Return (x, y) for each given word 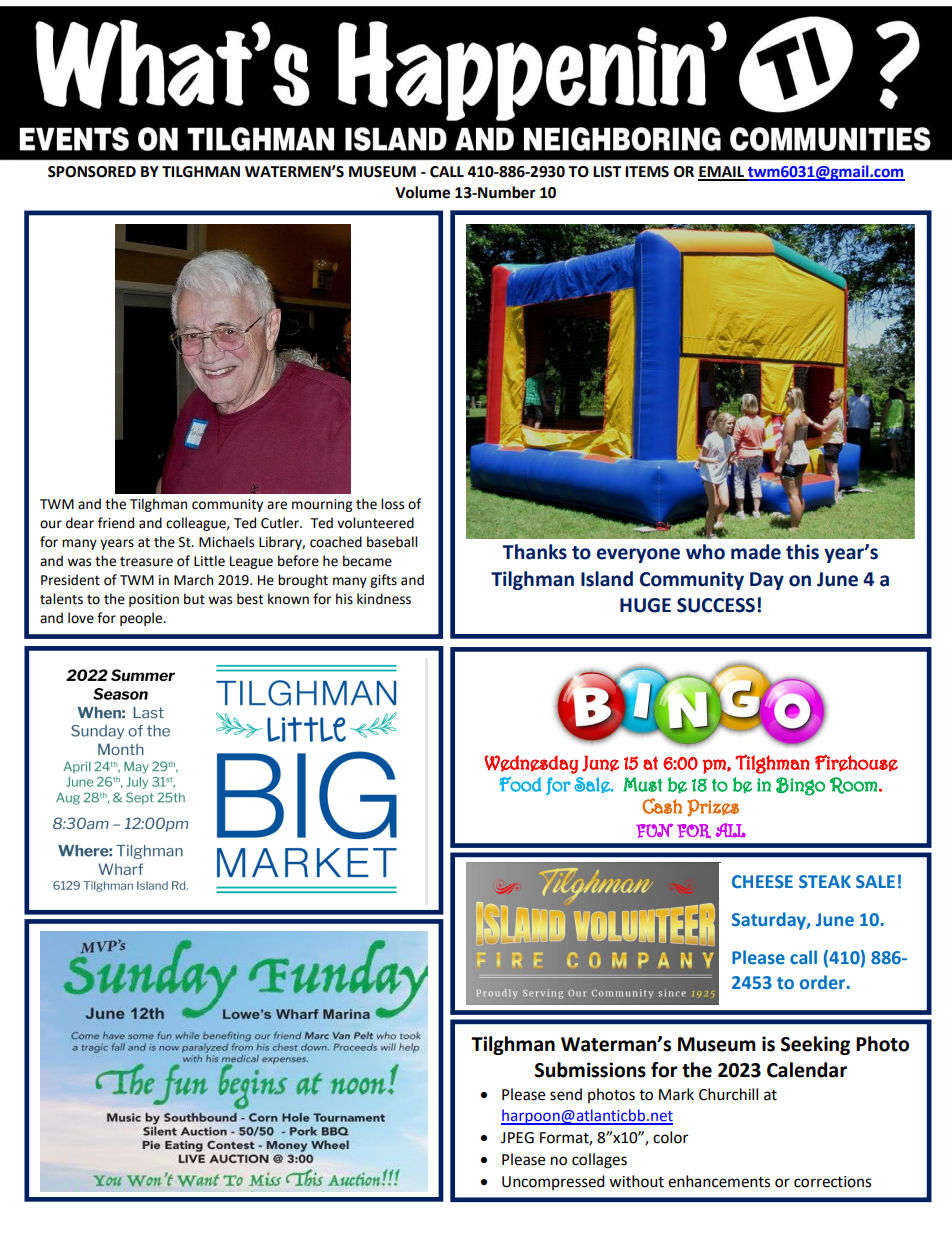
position (154, 600)
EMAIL (722, 173)
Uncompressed (553, 1182)
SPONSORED (92, 172)
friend (116, 523)
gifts (383, 581)
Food (520, 784)
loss (392, 504)
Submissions (590, 1070)
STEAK (825, 882)
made (756, 552)
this (802, 552)
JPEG (517, 1138)
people (142, 619)
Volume (422, 192)
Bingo (800, 786)
